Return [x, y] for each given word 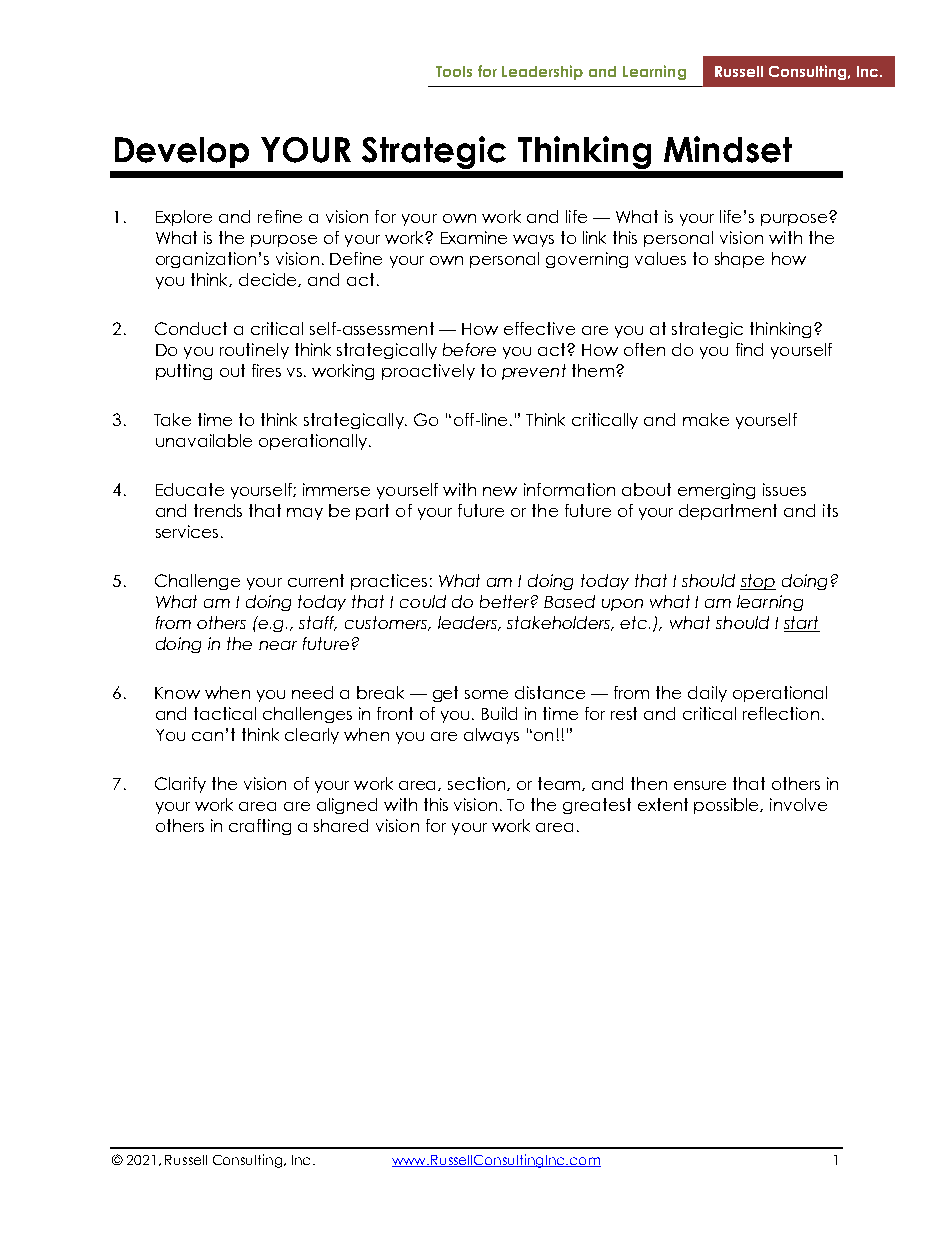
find [749, 349]
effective [539, 328]
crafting [260, 827]
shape [739, 260]
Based [569, 601]
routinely [254, 351]
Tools [454, 71]
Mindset [728, 149]
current [316, 580]
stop [758, 582]
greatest [597, 806]
